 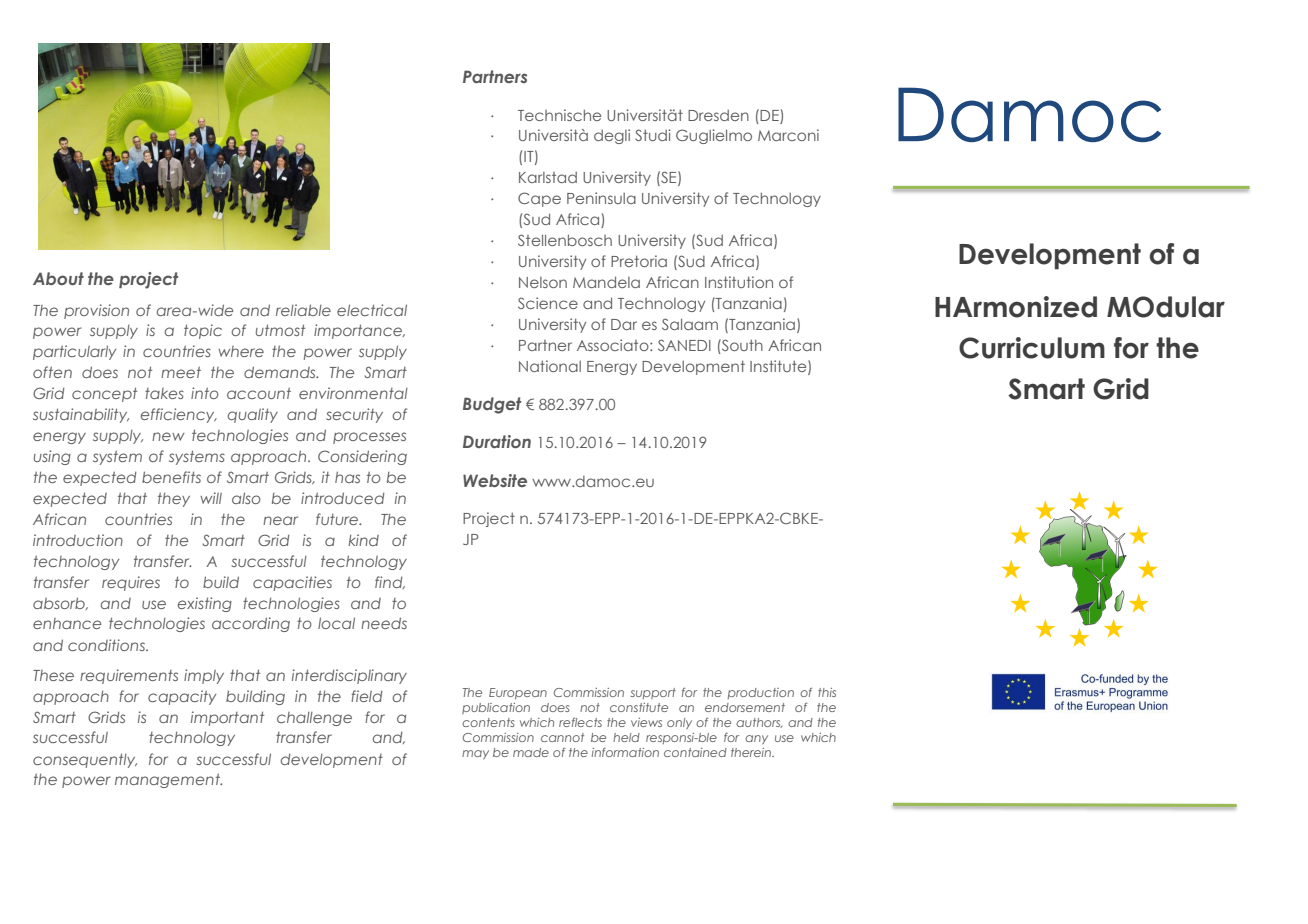 What do you see at coordinates (612, 136) in the screenshot?
I see `degli` at bounding box center [612, 136].
